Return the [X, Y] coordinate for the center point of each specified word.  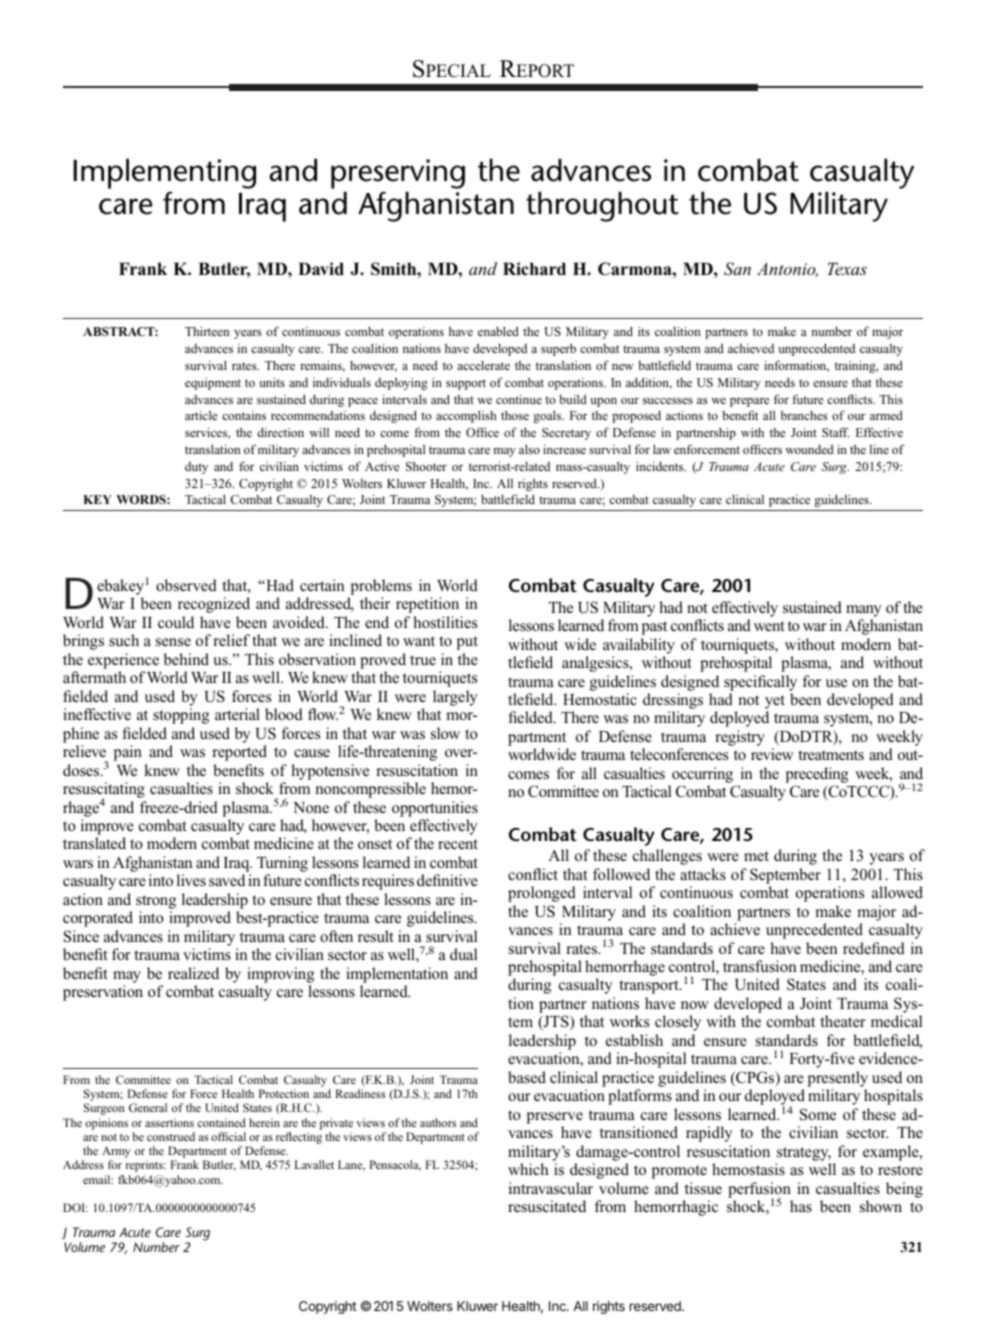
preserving [398, 174]
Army [116, 1153]
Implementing [164, 173]
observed [186, 585]
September [785, 876]
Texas [847, 268]
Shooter [426, 466]
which [528, 1169]
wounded [809, 449]
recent [458, 844]
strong [156, 902]
